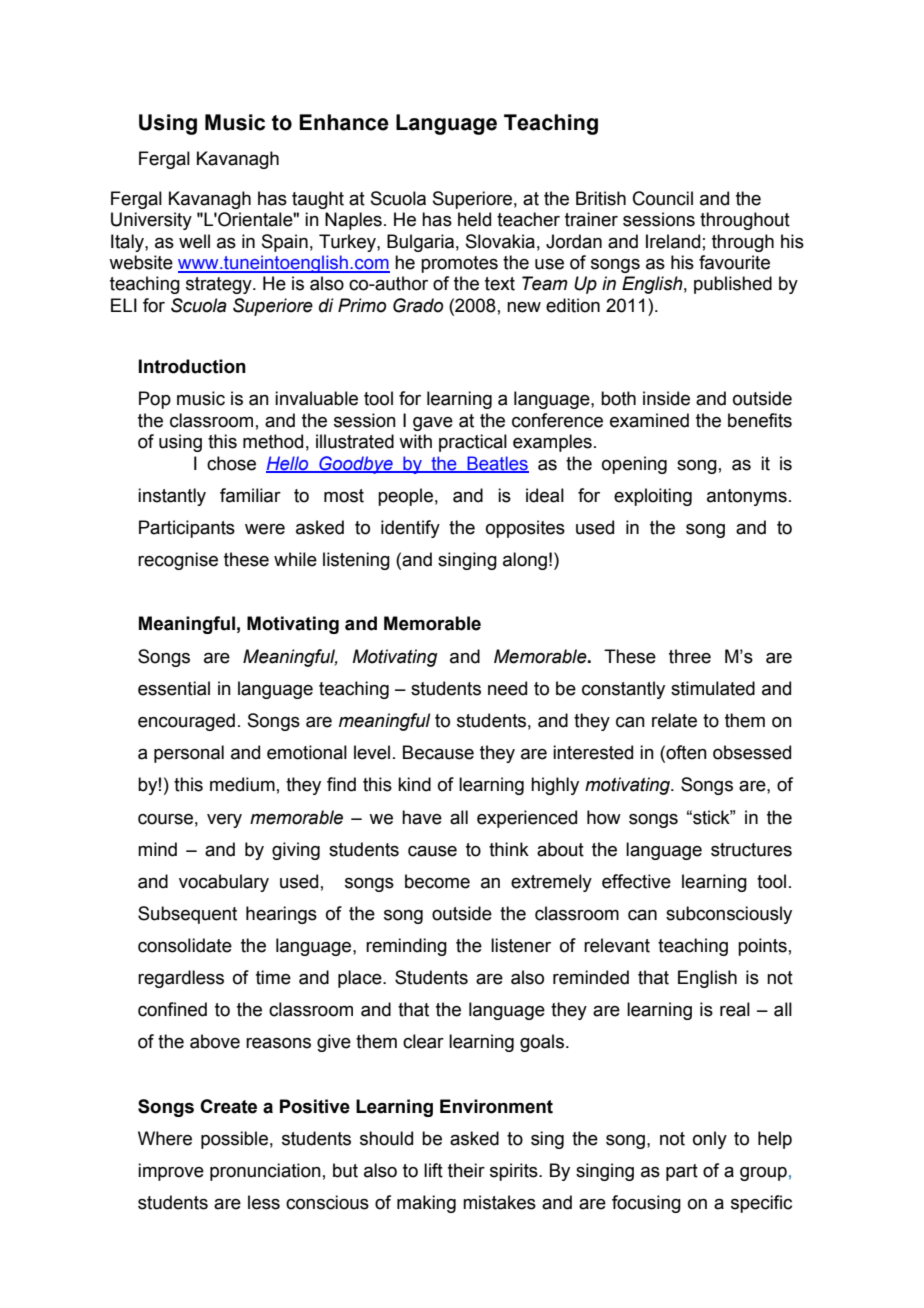 This screenshot has width=924, height=1308. Describe the element at coordinates (151, 221) in the screenshot. I see `University` at that location.
